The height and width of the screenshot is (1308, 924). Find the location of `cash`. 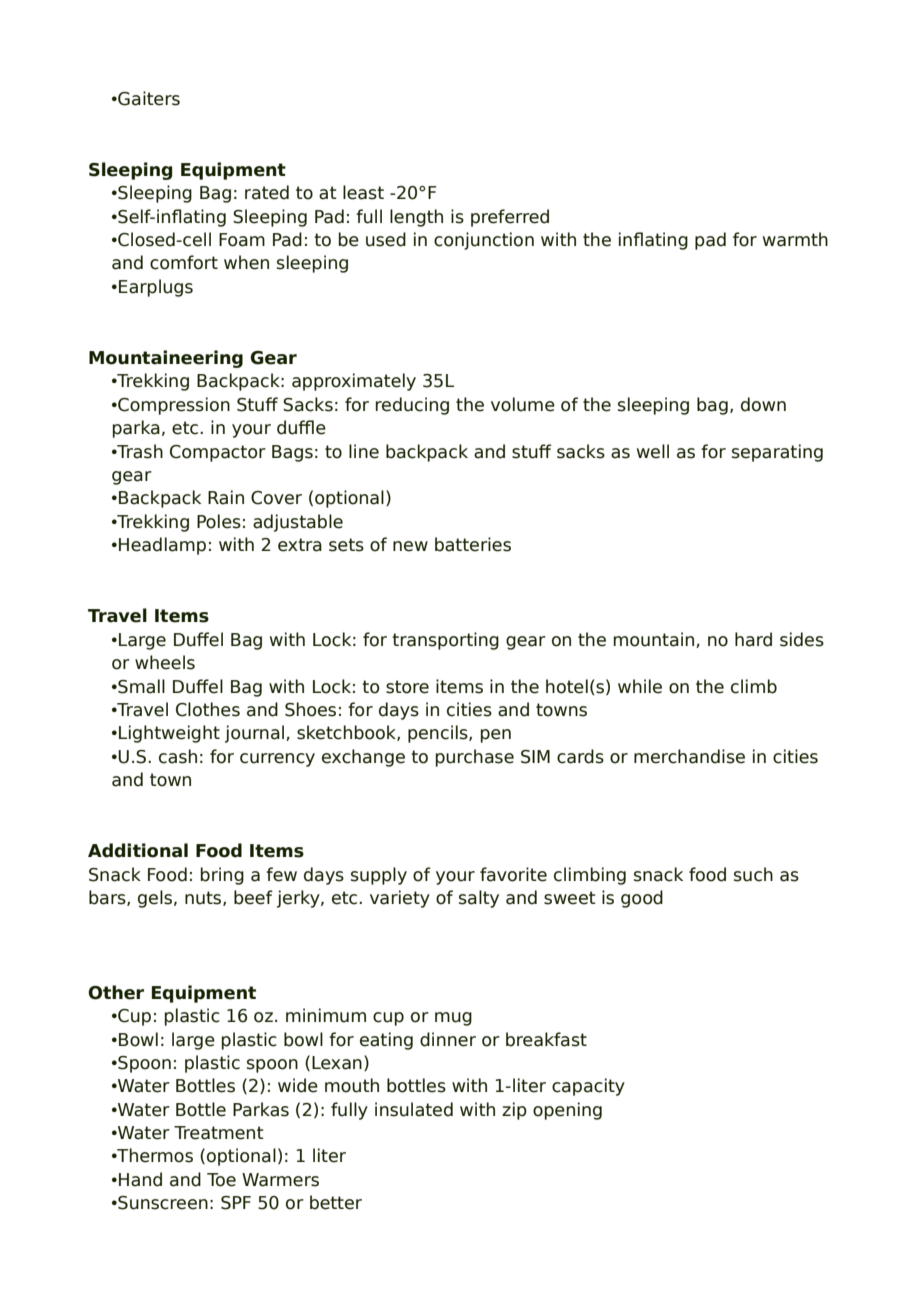

cash is located at coordinates (178, 756).
